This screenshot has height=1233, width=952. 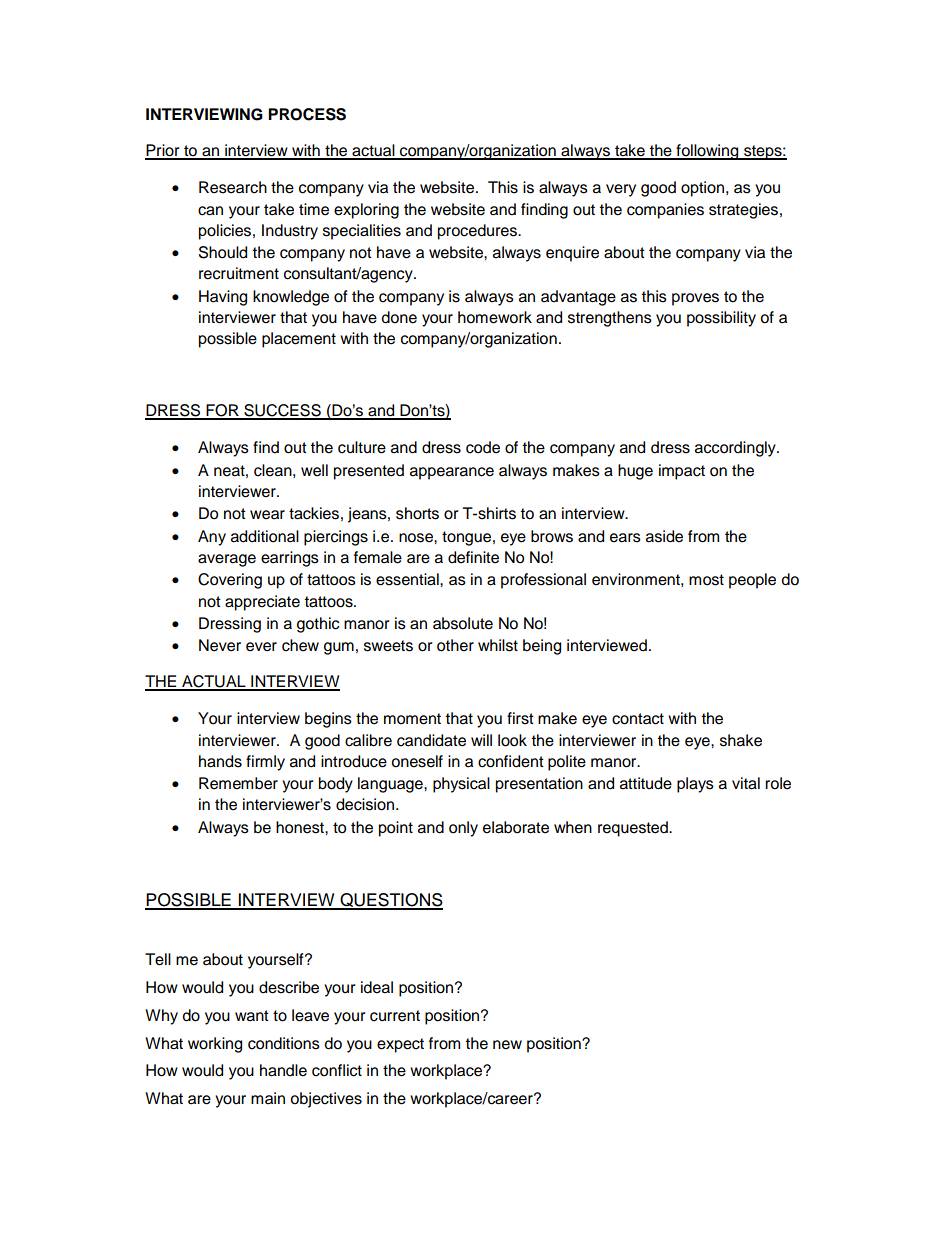 I want to click on Remember, so click(x=238, y=783).
